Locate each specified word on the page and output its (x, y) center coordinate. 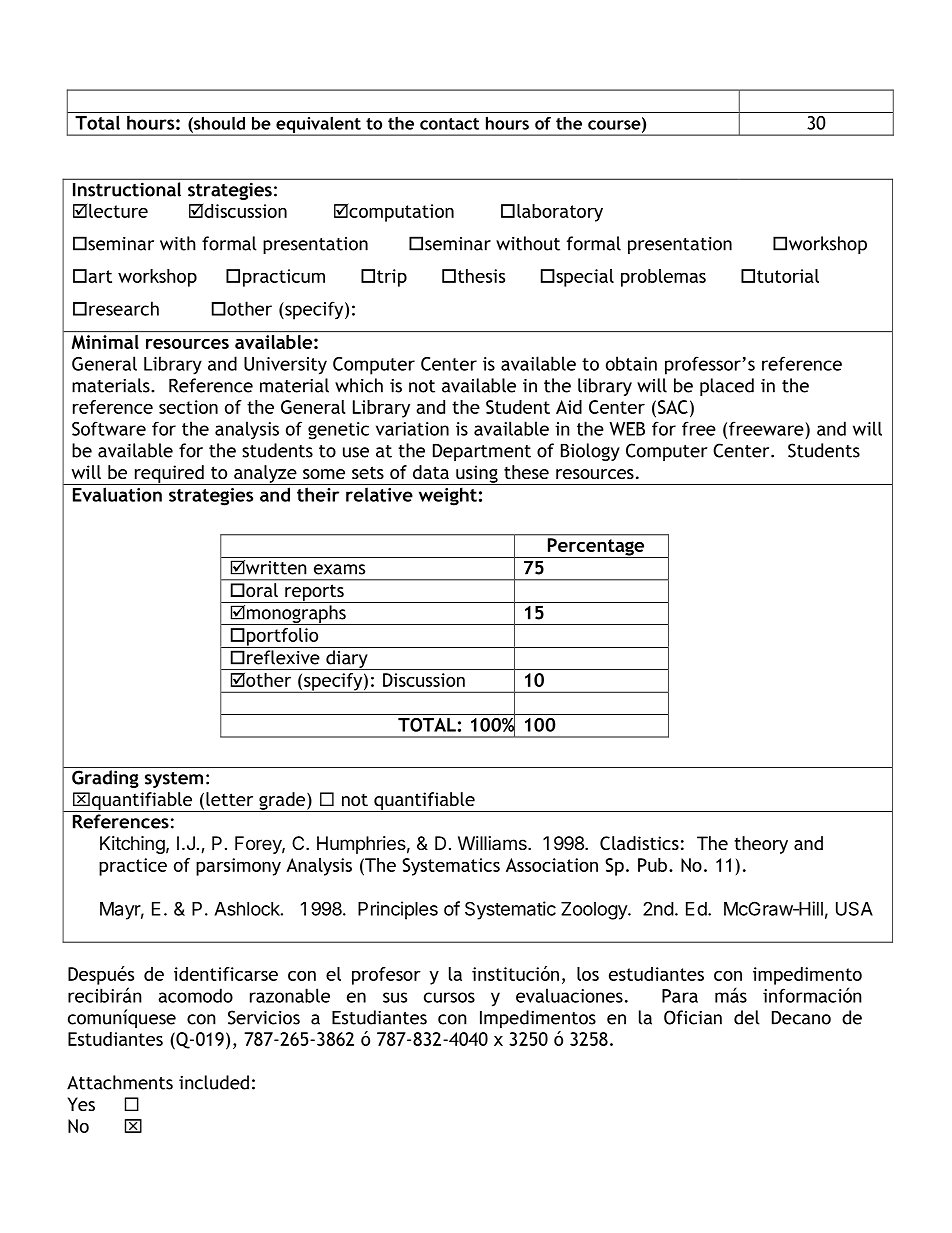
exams (339, 569)
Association (552, 865)
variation (412, 429)
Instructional (127, 189)
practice (133, 867)
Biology (590, 452)
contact (449, 124)
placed (727, 387)
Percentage (596, 548)
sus (395, 997)
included (214, 1082)
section (188, 407)
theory (761, 845)
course (615, 125)
